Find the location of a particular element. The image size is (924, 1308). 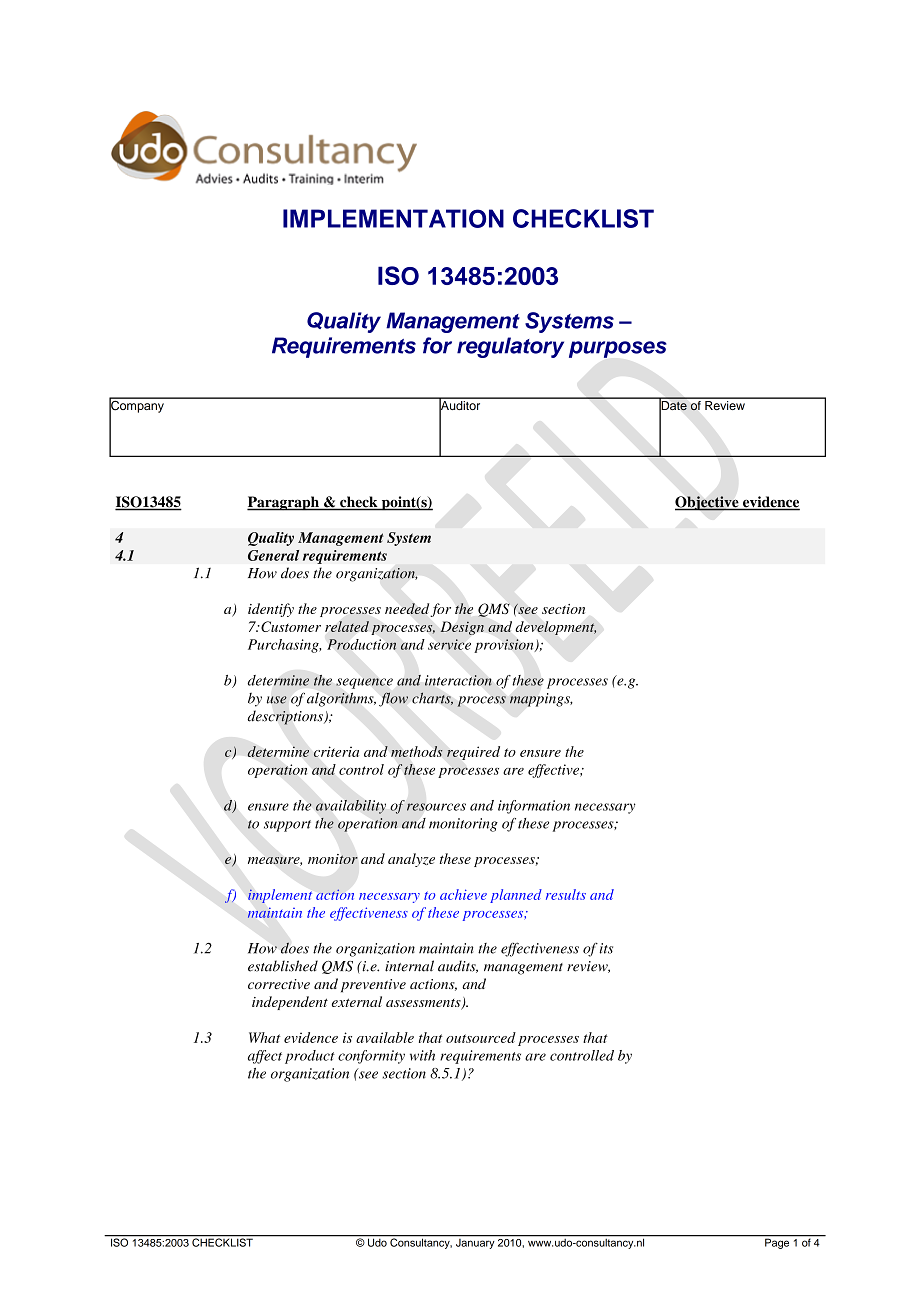

regulatory is located at coordinates (510, 347).
